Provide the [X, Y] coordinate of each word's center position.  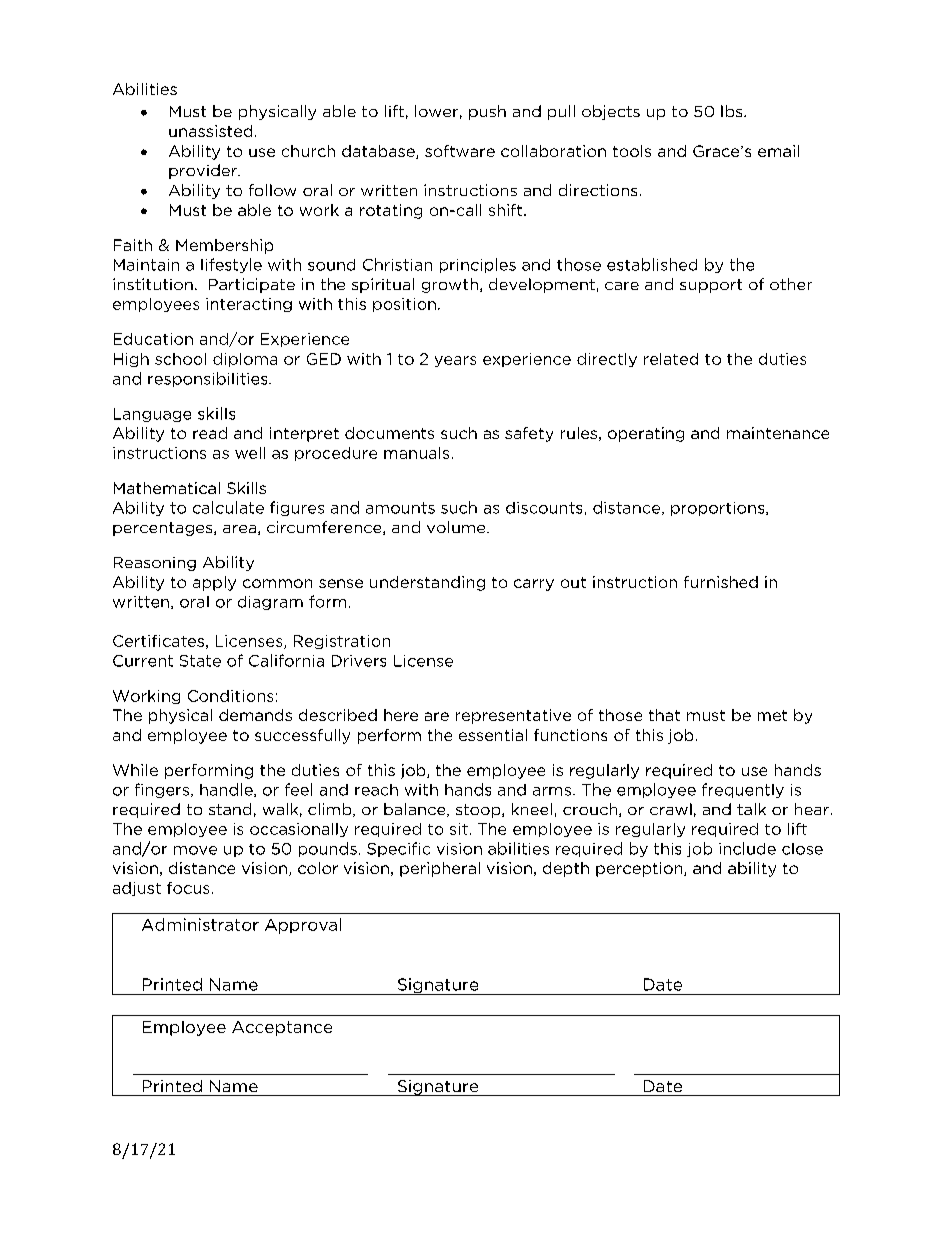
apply [214, 583]
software [460, 151]
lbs [733, 111]
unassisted [210, 131]
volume [457, 527]
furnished [721, 582]
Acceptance [282, 1028]
